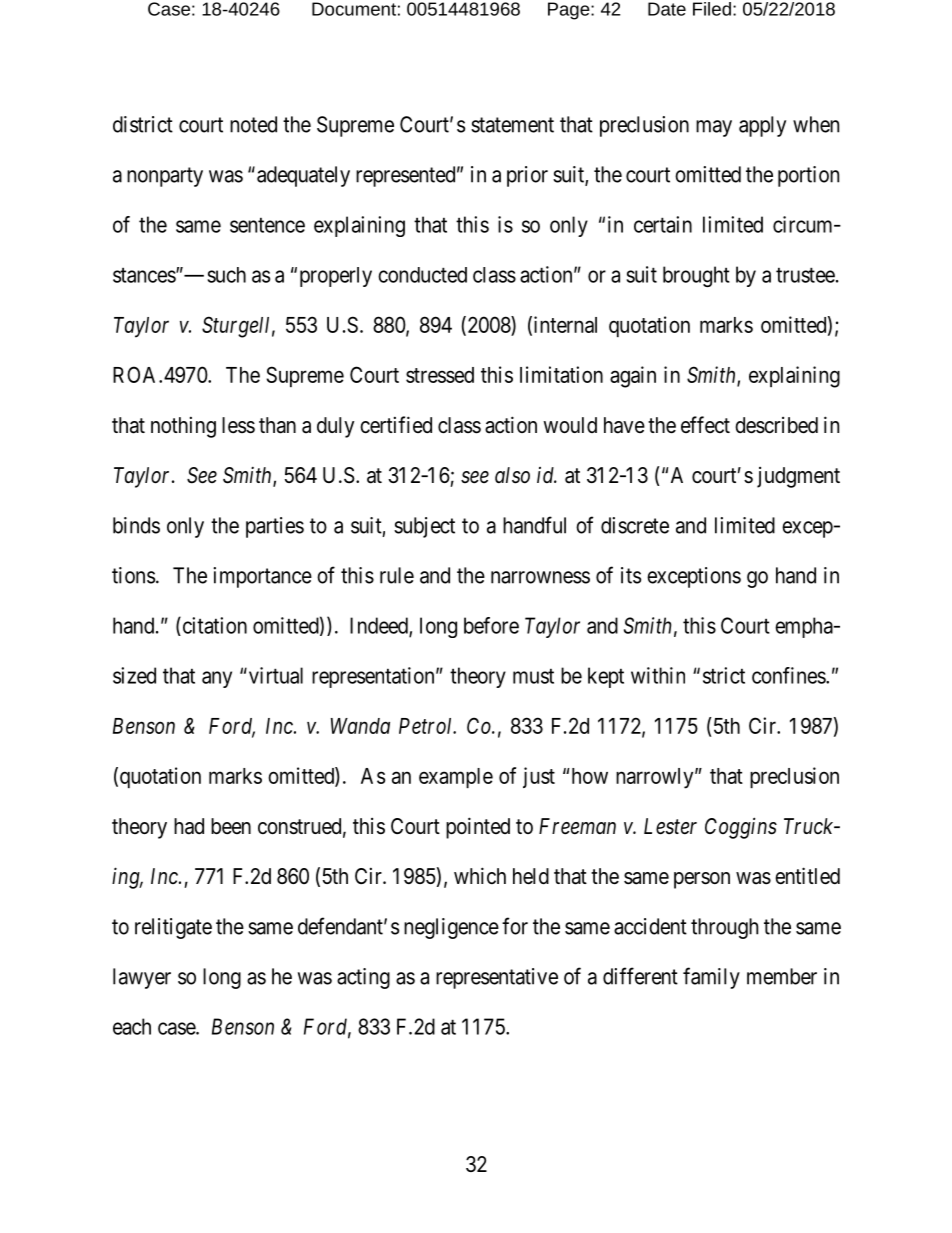  I want to click on Filed, so click(712, 9).
